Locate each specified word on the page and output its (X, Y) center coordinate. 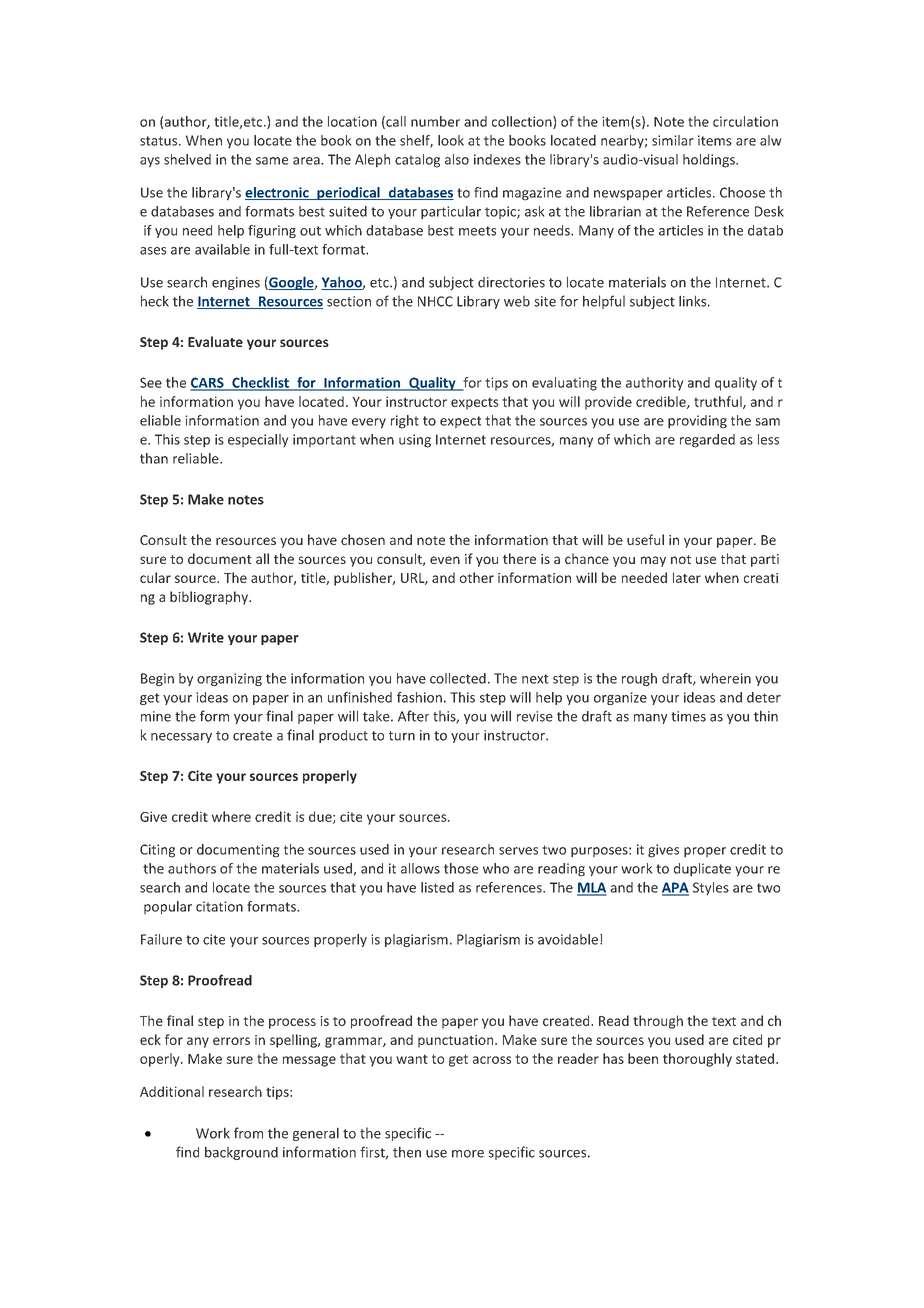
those (461, 868)
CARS (208, 383)
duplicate (702, 870)
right (405, 422)
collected (458, 678)
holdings (710, 161)
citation (219, 906)
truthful (719, 402)
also (457, 159)
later (687, 577)
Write (206, 637)
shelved (187, 159)
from (248, 1133)
